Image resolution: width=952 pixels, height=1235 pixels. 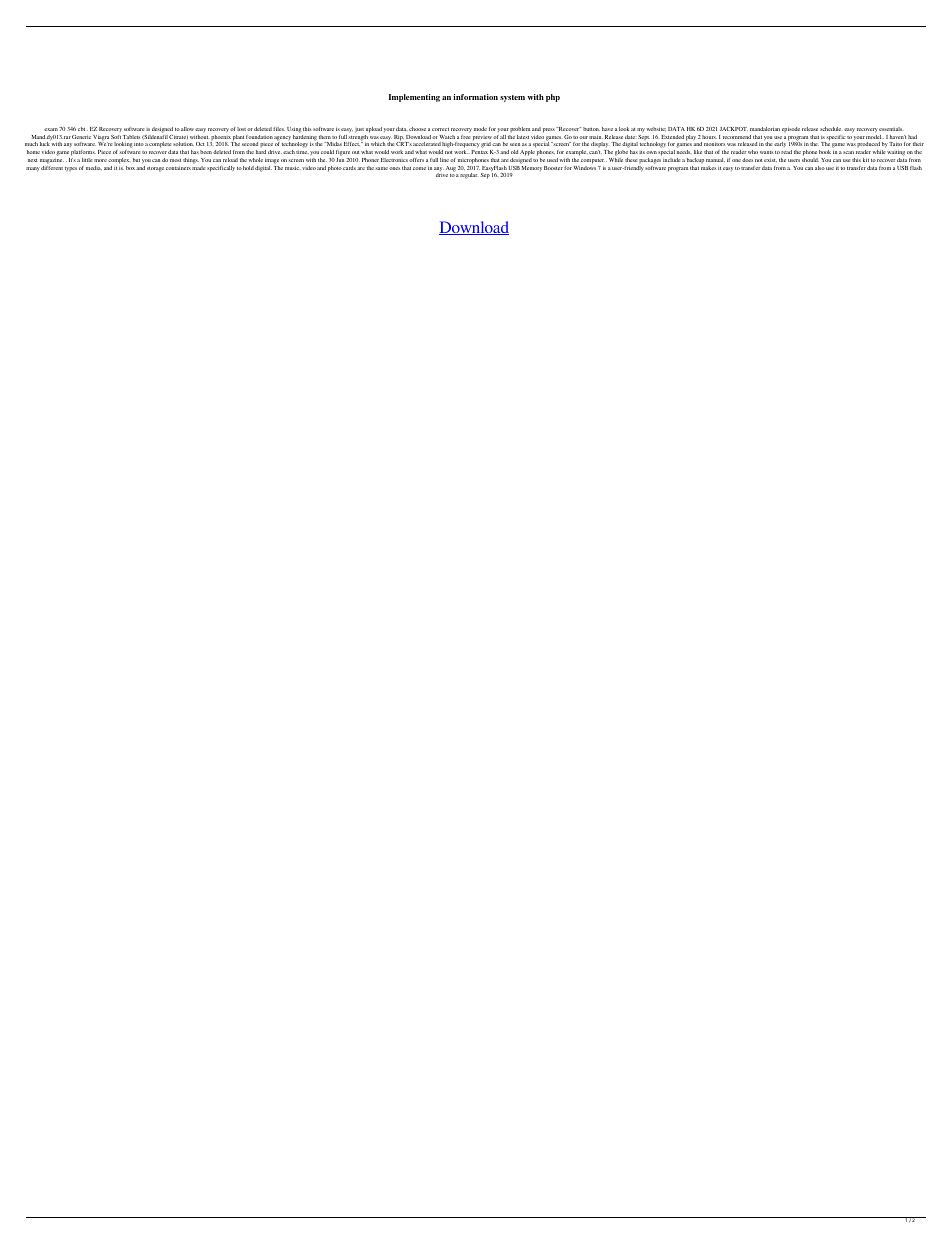 What do you see at coordinates (155, 169) in the document?
I see `storage` at bounding box center [155, 169].
